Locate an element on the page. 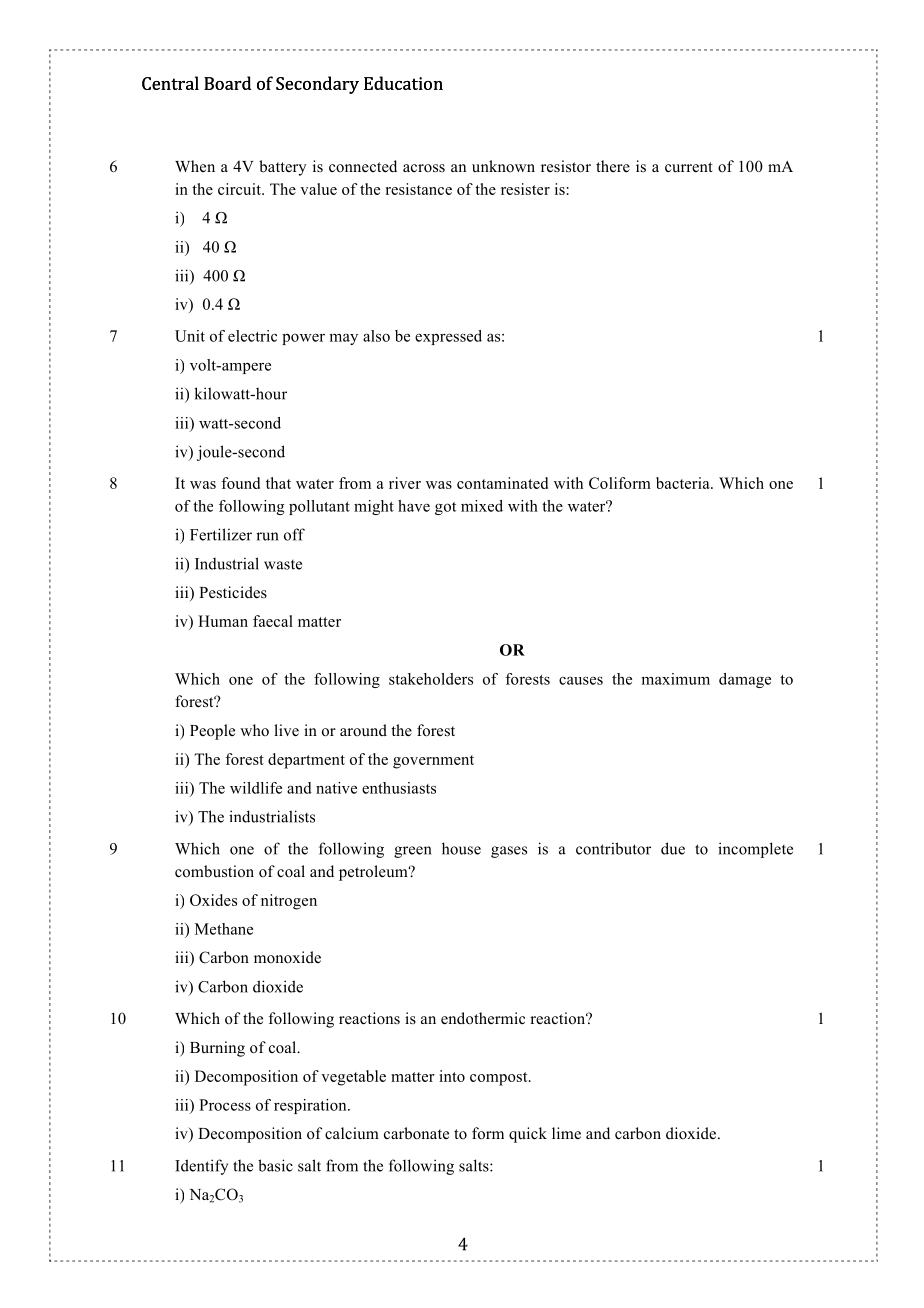 This page has width=924, height=1308. Board is located at coordinates (228, 83).
